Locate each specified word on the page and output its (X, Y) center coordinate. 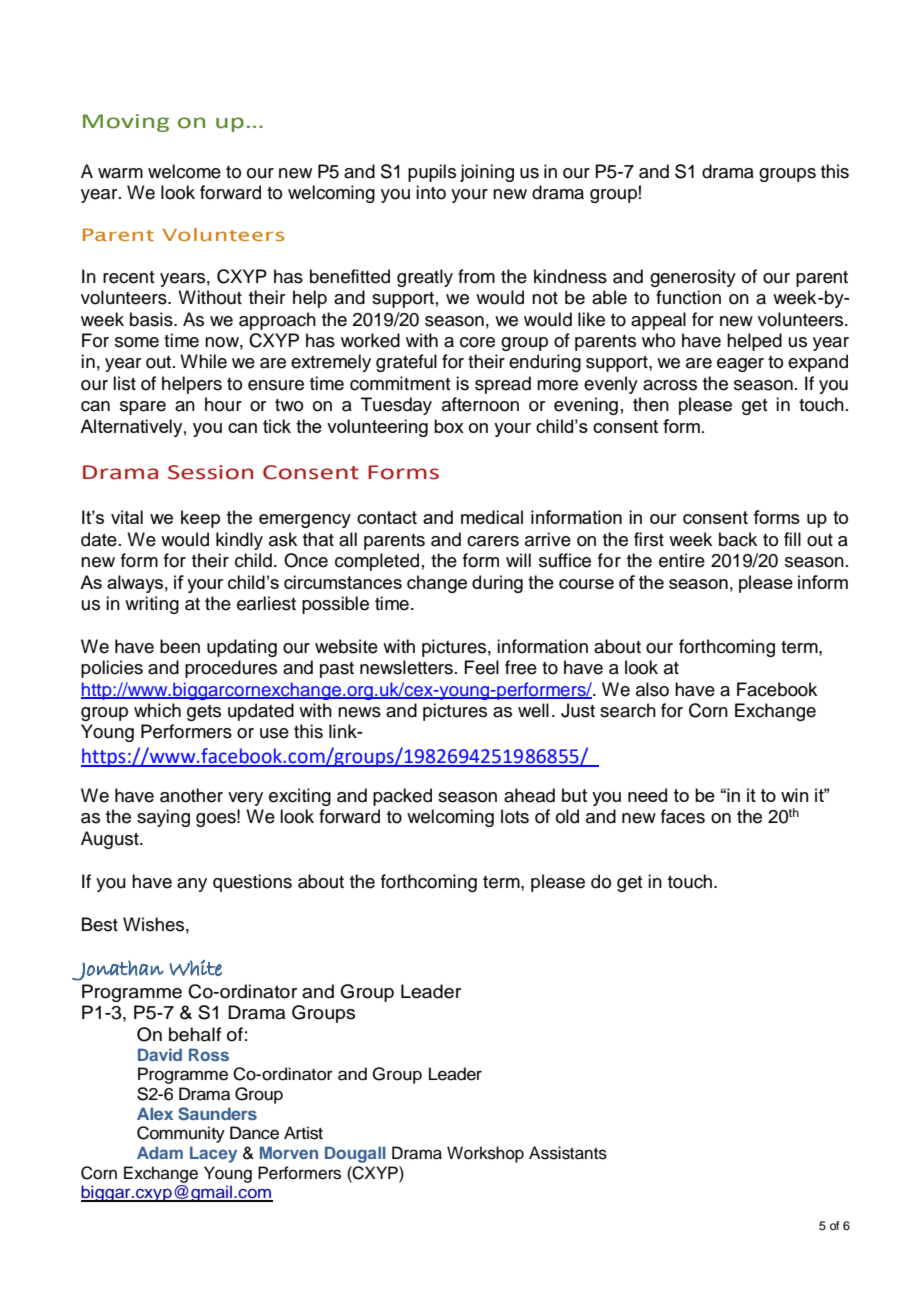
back (738, 539)
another (191, 795)
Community (181, 1134)
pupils (432, 173)
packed (402, 797)
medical (492, 517)
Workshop (485, 1154)
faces (683, 816)
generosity (693, 278)
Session (210, 472)
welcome (184, 171)
